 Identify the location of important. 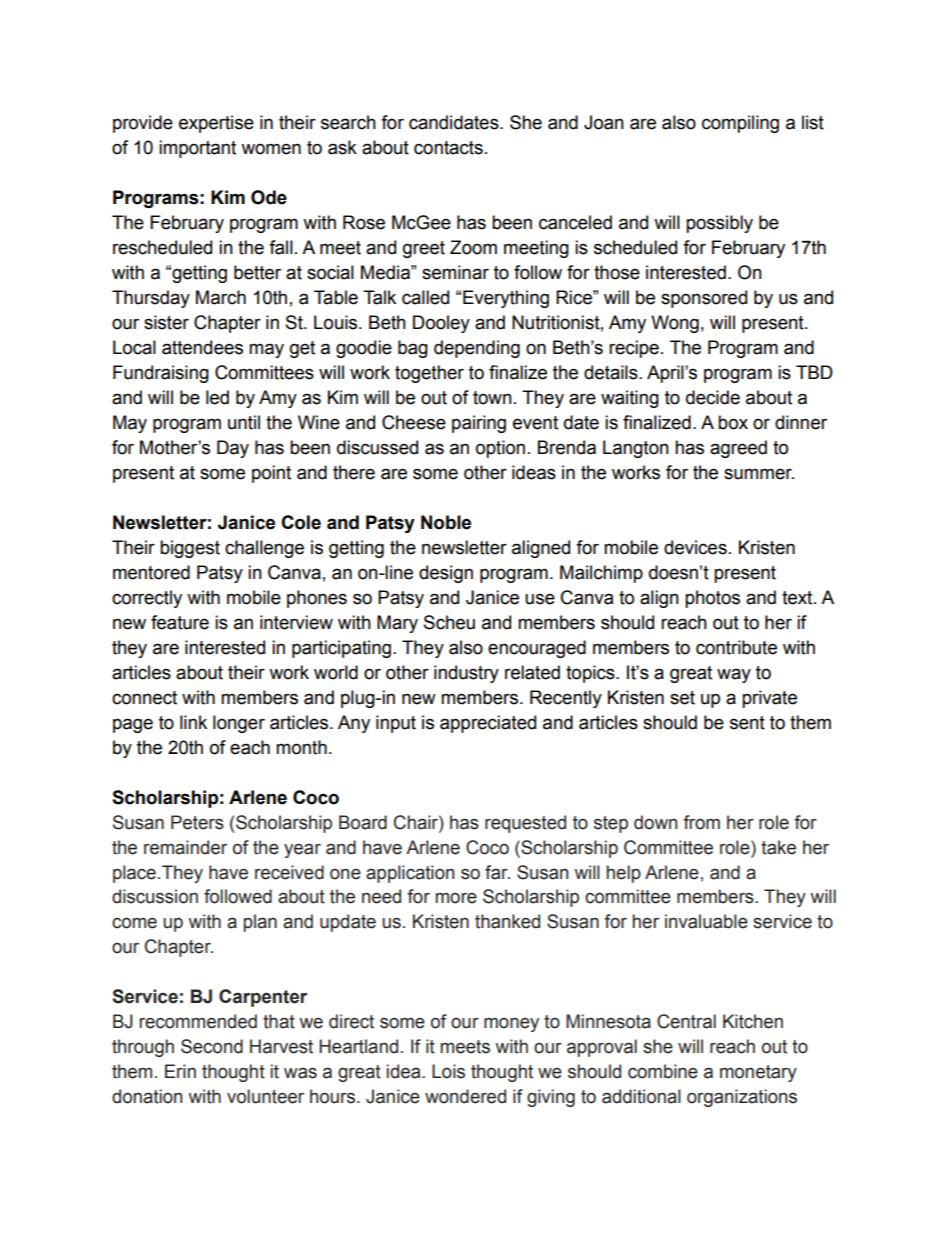
(197, 149).
